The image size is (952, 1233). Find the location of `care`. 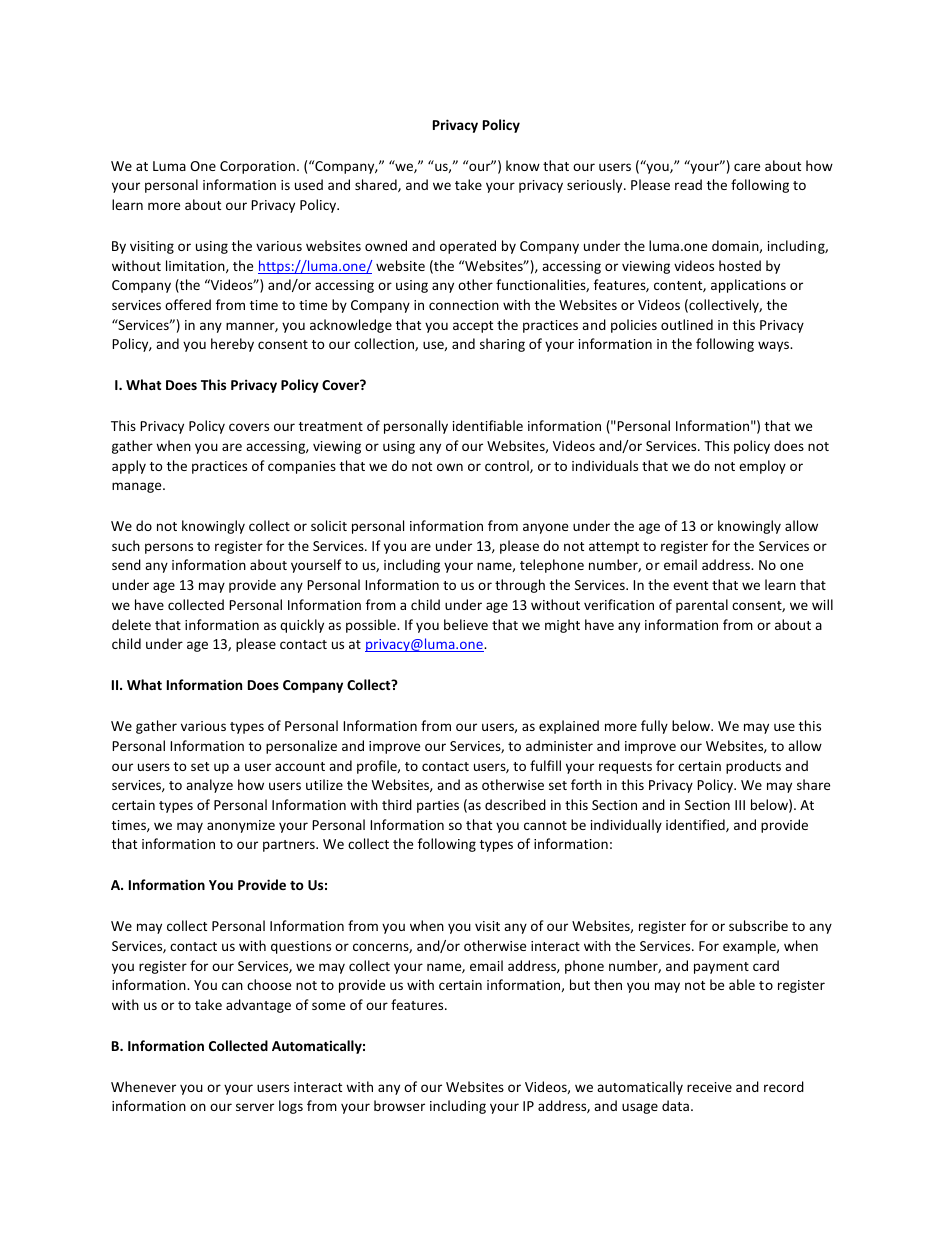

care is located at coordinates (747, 167).
